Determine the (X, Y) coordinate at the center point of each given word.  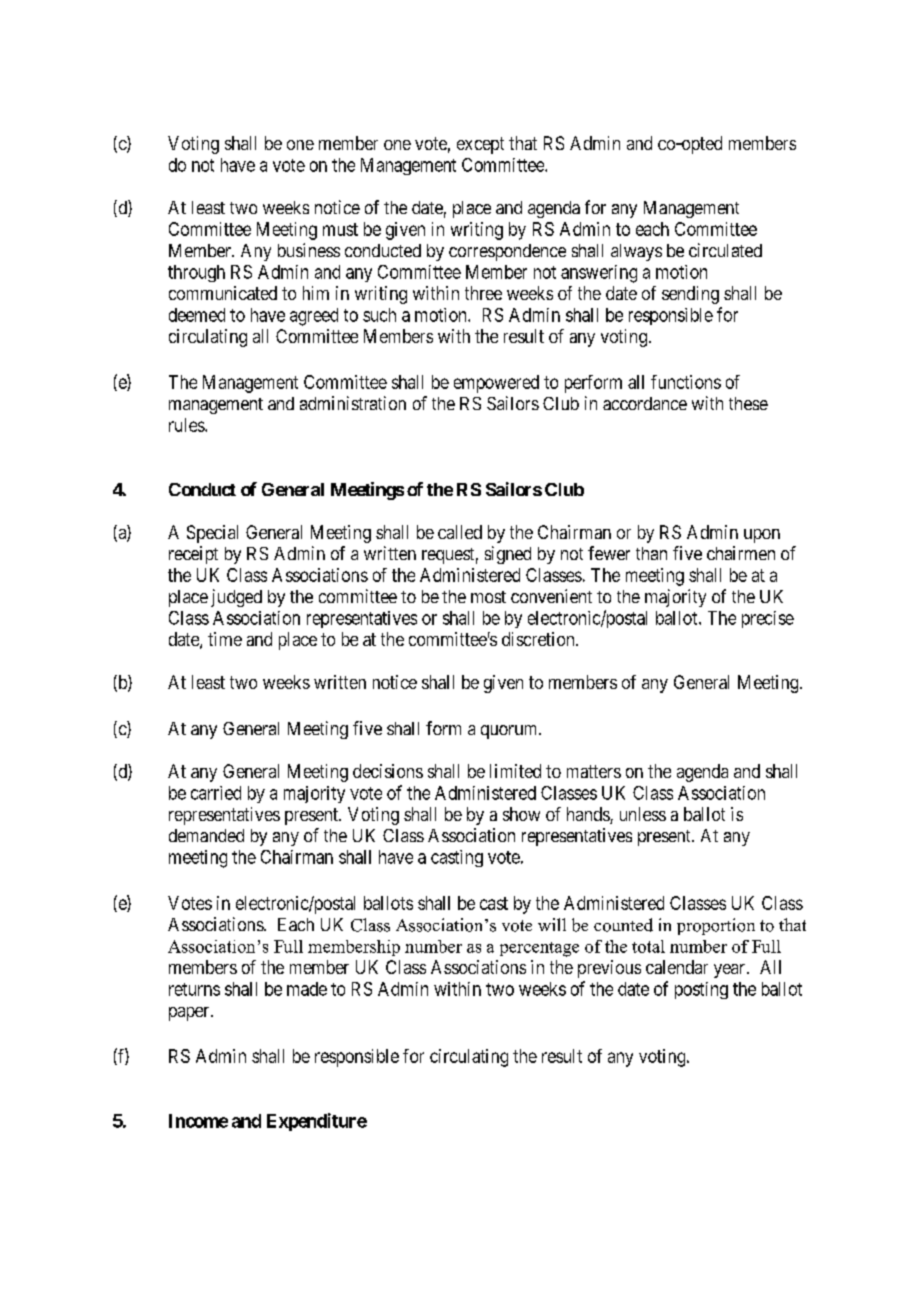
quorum (510, 732)
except (480, 145)
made (307, 989)
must (340, 229)
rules (187, 425)
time (225, 639)
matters (594, 771)
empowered (496, 384)
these (748, 403)
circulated (725, 250)
